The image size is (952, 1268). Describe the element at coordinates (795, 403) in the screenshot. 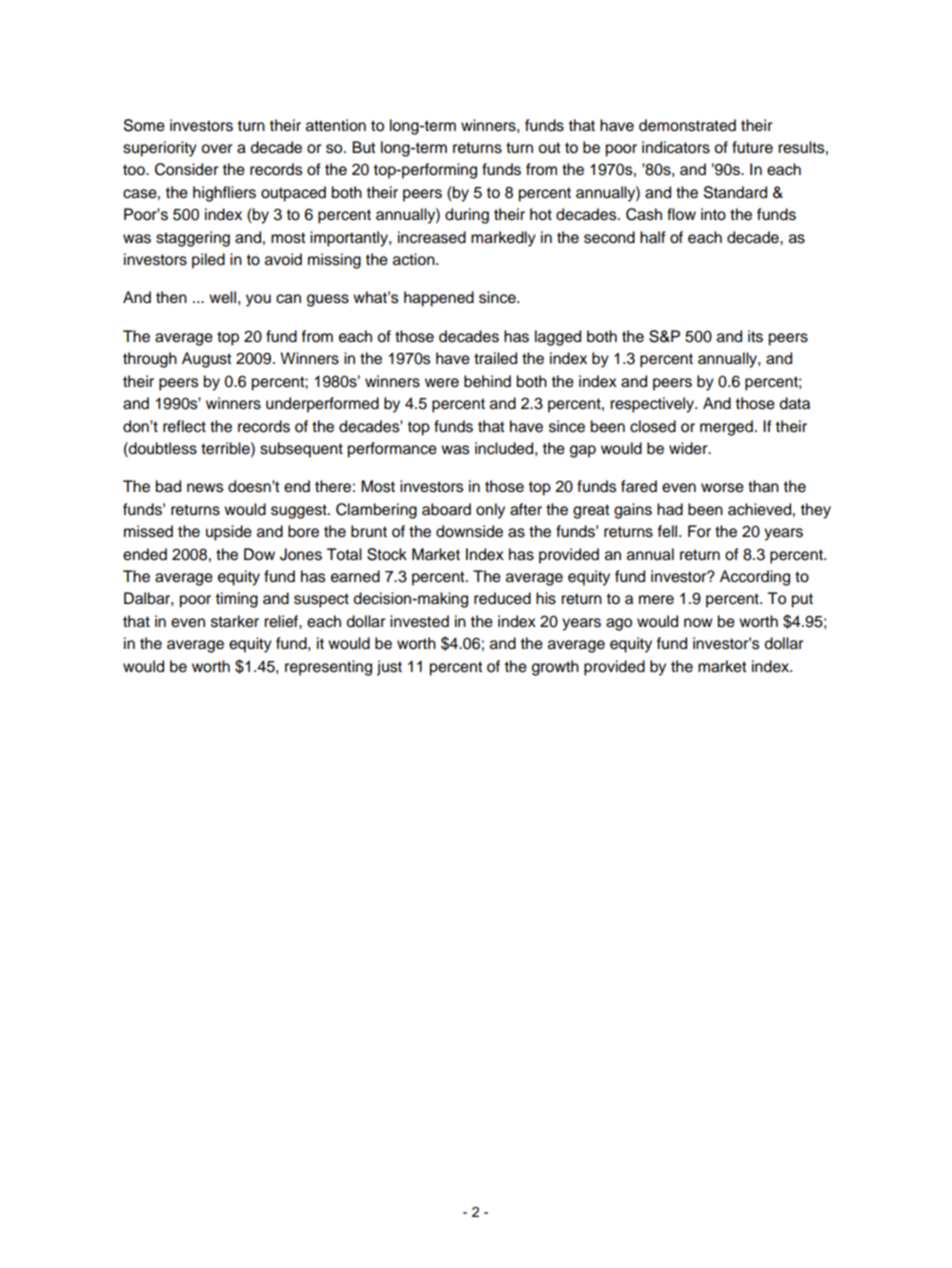

I see `data` at that location.
